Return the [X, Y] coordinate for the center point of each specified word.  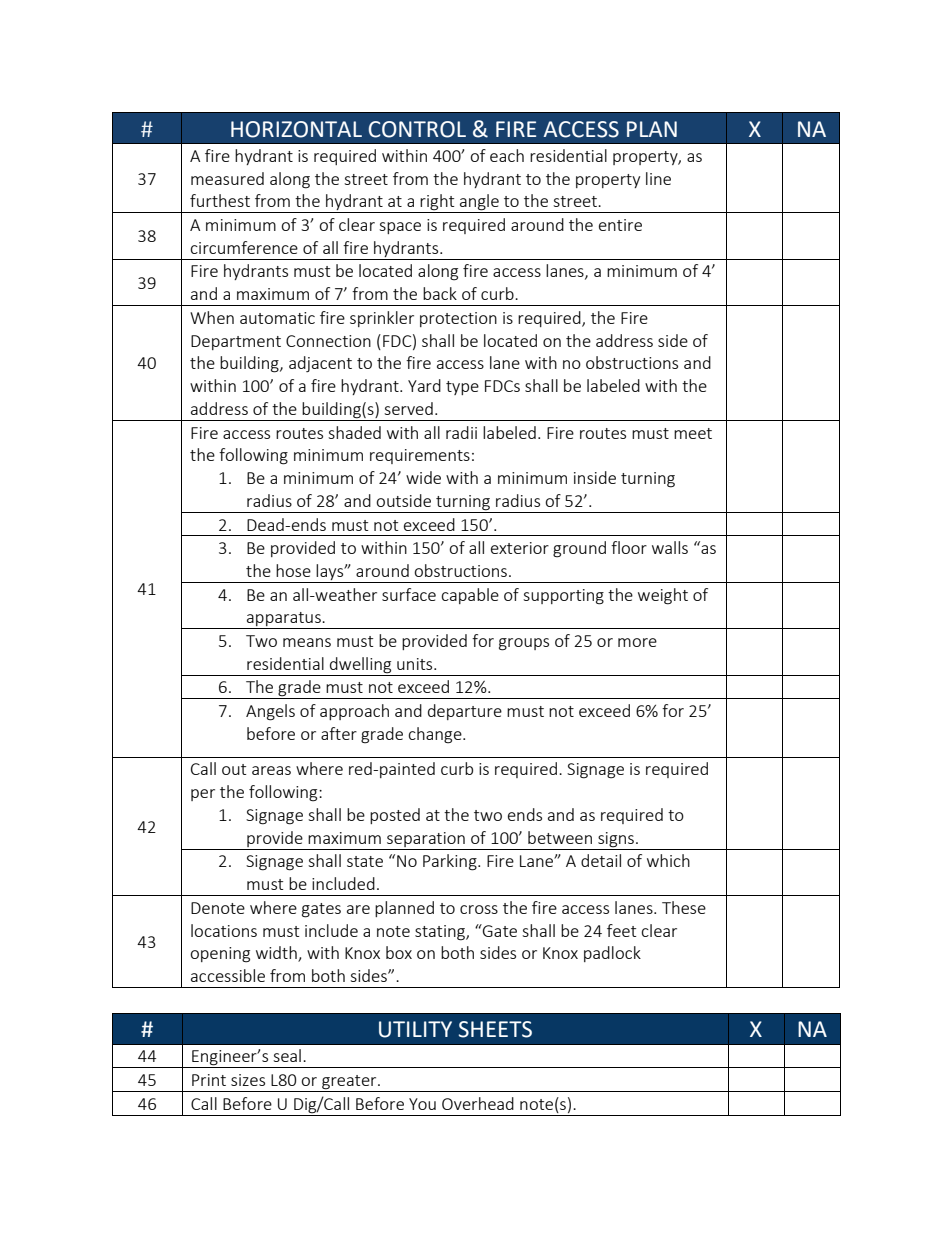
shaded [354, 432]
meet [693, 433]
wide [423, 477]
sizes [248, 1080]
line [658, 178]
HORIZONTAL [296, 129]
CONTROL [417, 129]
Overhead [478, 1103]
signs [616, 841]
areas [271, 770]
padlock [612, 954]
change [436, 735]
